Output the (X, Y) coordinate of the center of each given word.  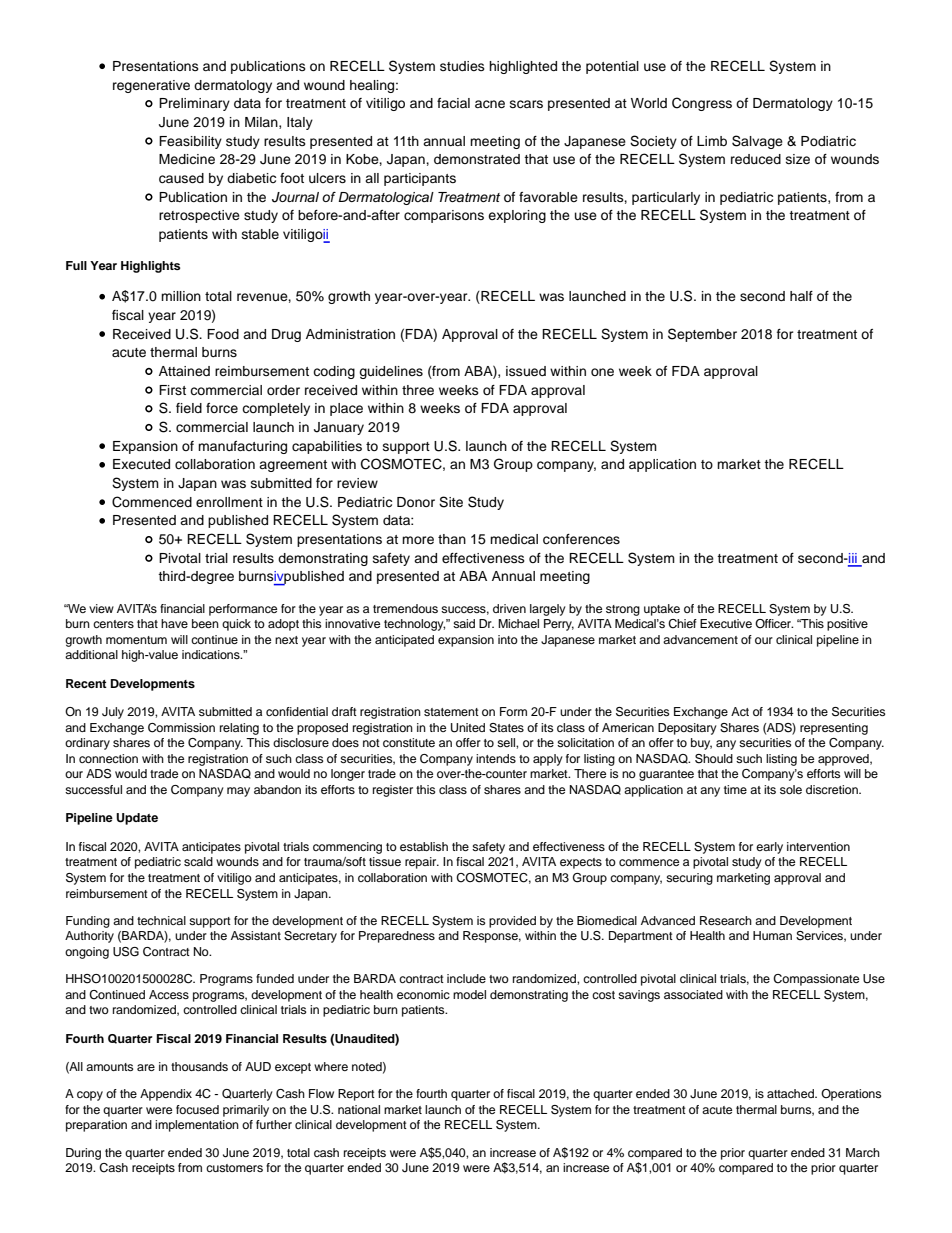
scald (198, 861)
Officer (774, 623)
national (359, 1109)
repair (422, 863)
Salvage (757, 142)
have (174, 623)
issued (526, 371)
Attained (184, 371)
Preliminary (194, 104)
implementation (197, 1126)
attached (791, 1093)
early (769, 848)
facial (453, 103)
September (702, 335)
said (464, 623)
